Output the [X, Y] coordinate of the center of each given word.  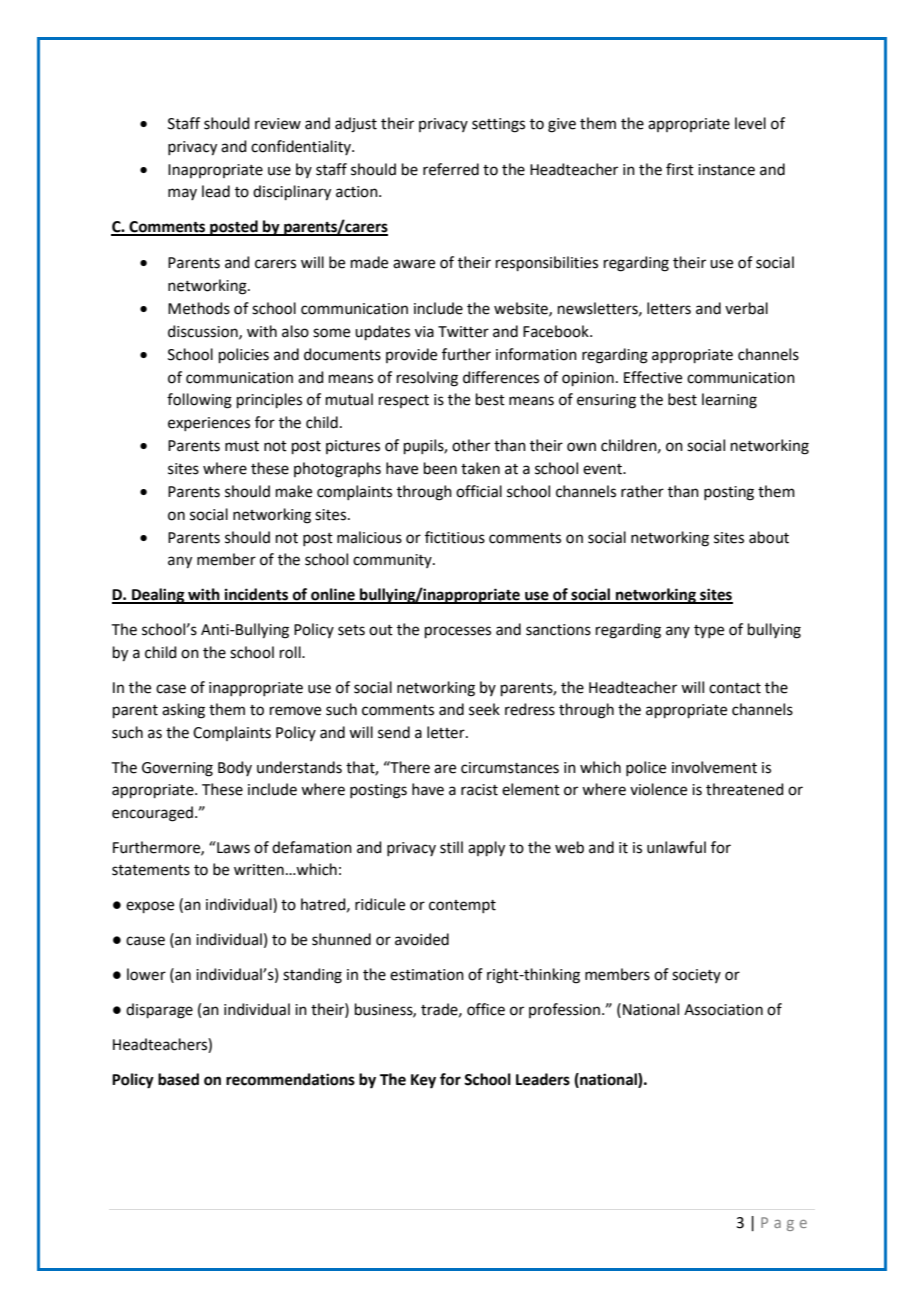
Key [423, 1081]
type [709, 631]
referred [451, 169]
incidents [256, 595]
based [178, 1079]
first [680, 169]
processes [458, 632]
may [182, 194]
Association [723, 1010]
